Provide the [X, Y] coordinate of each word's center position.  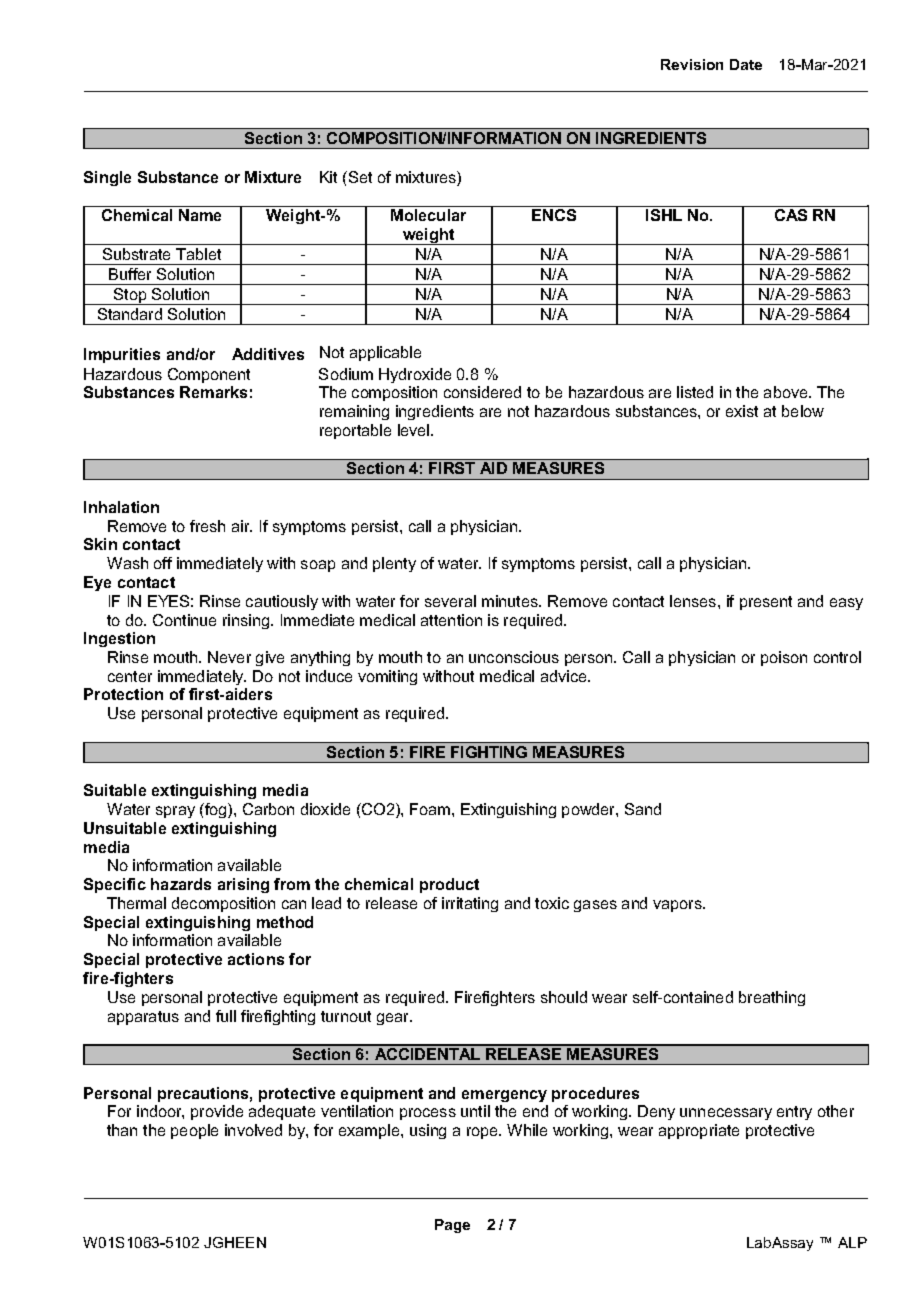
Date [746, 64]
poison [784, 658]
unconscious [514, 657]
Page [452, 1226]
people [194, 1131]
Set [359, 177]
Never [229, 657]
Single [107, 178]
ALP [852, 1242]
